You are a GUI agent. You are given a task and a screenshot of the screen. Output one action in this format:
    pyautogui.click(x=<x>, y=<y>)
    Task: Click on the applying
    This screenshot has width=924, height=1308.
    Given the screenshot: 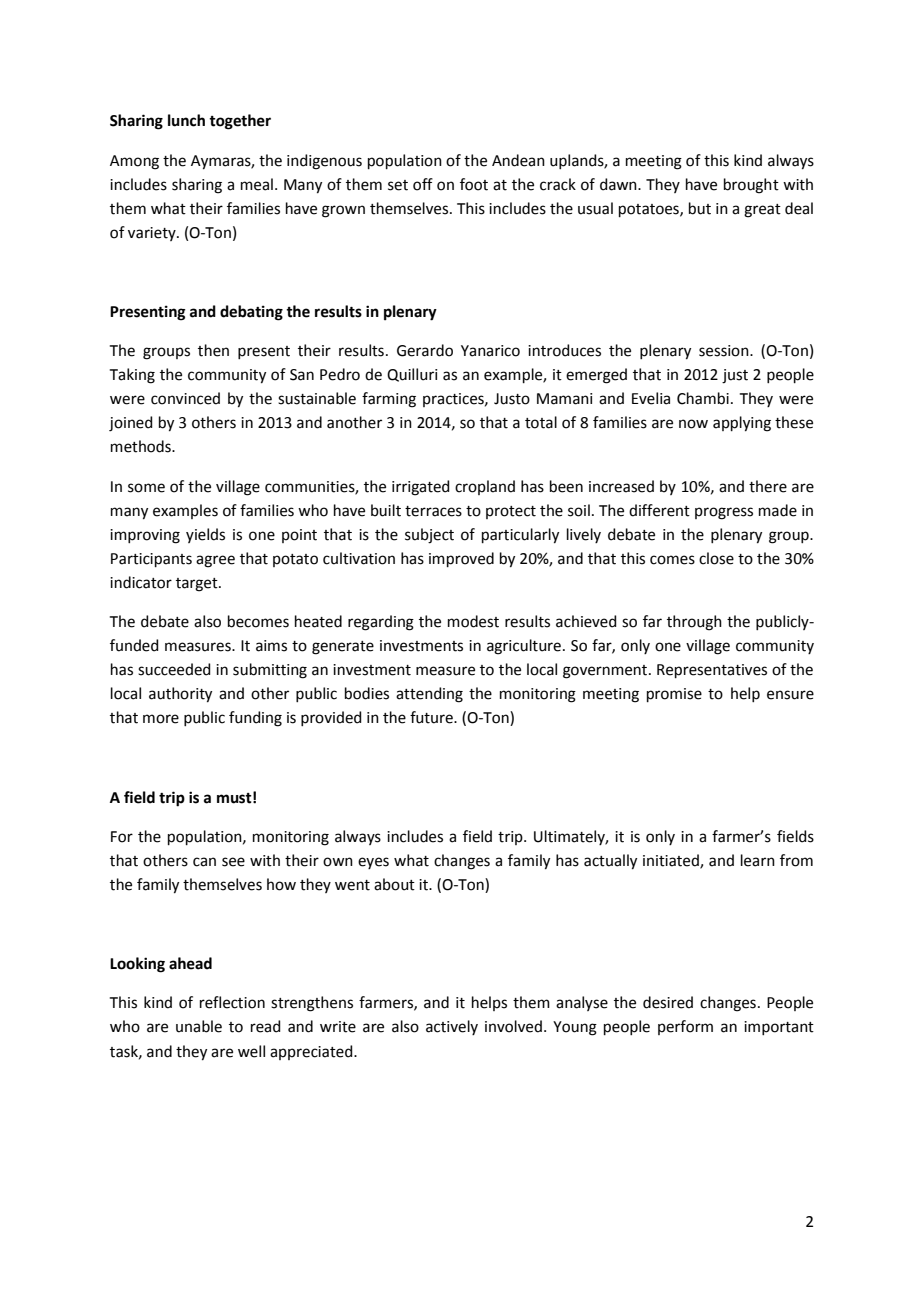 What is the action you would take?
    pyautogui.click(x=742, y=424)
